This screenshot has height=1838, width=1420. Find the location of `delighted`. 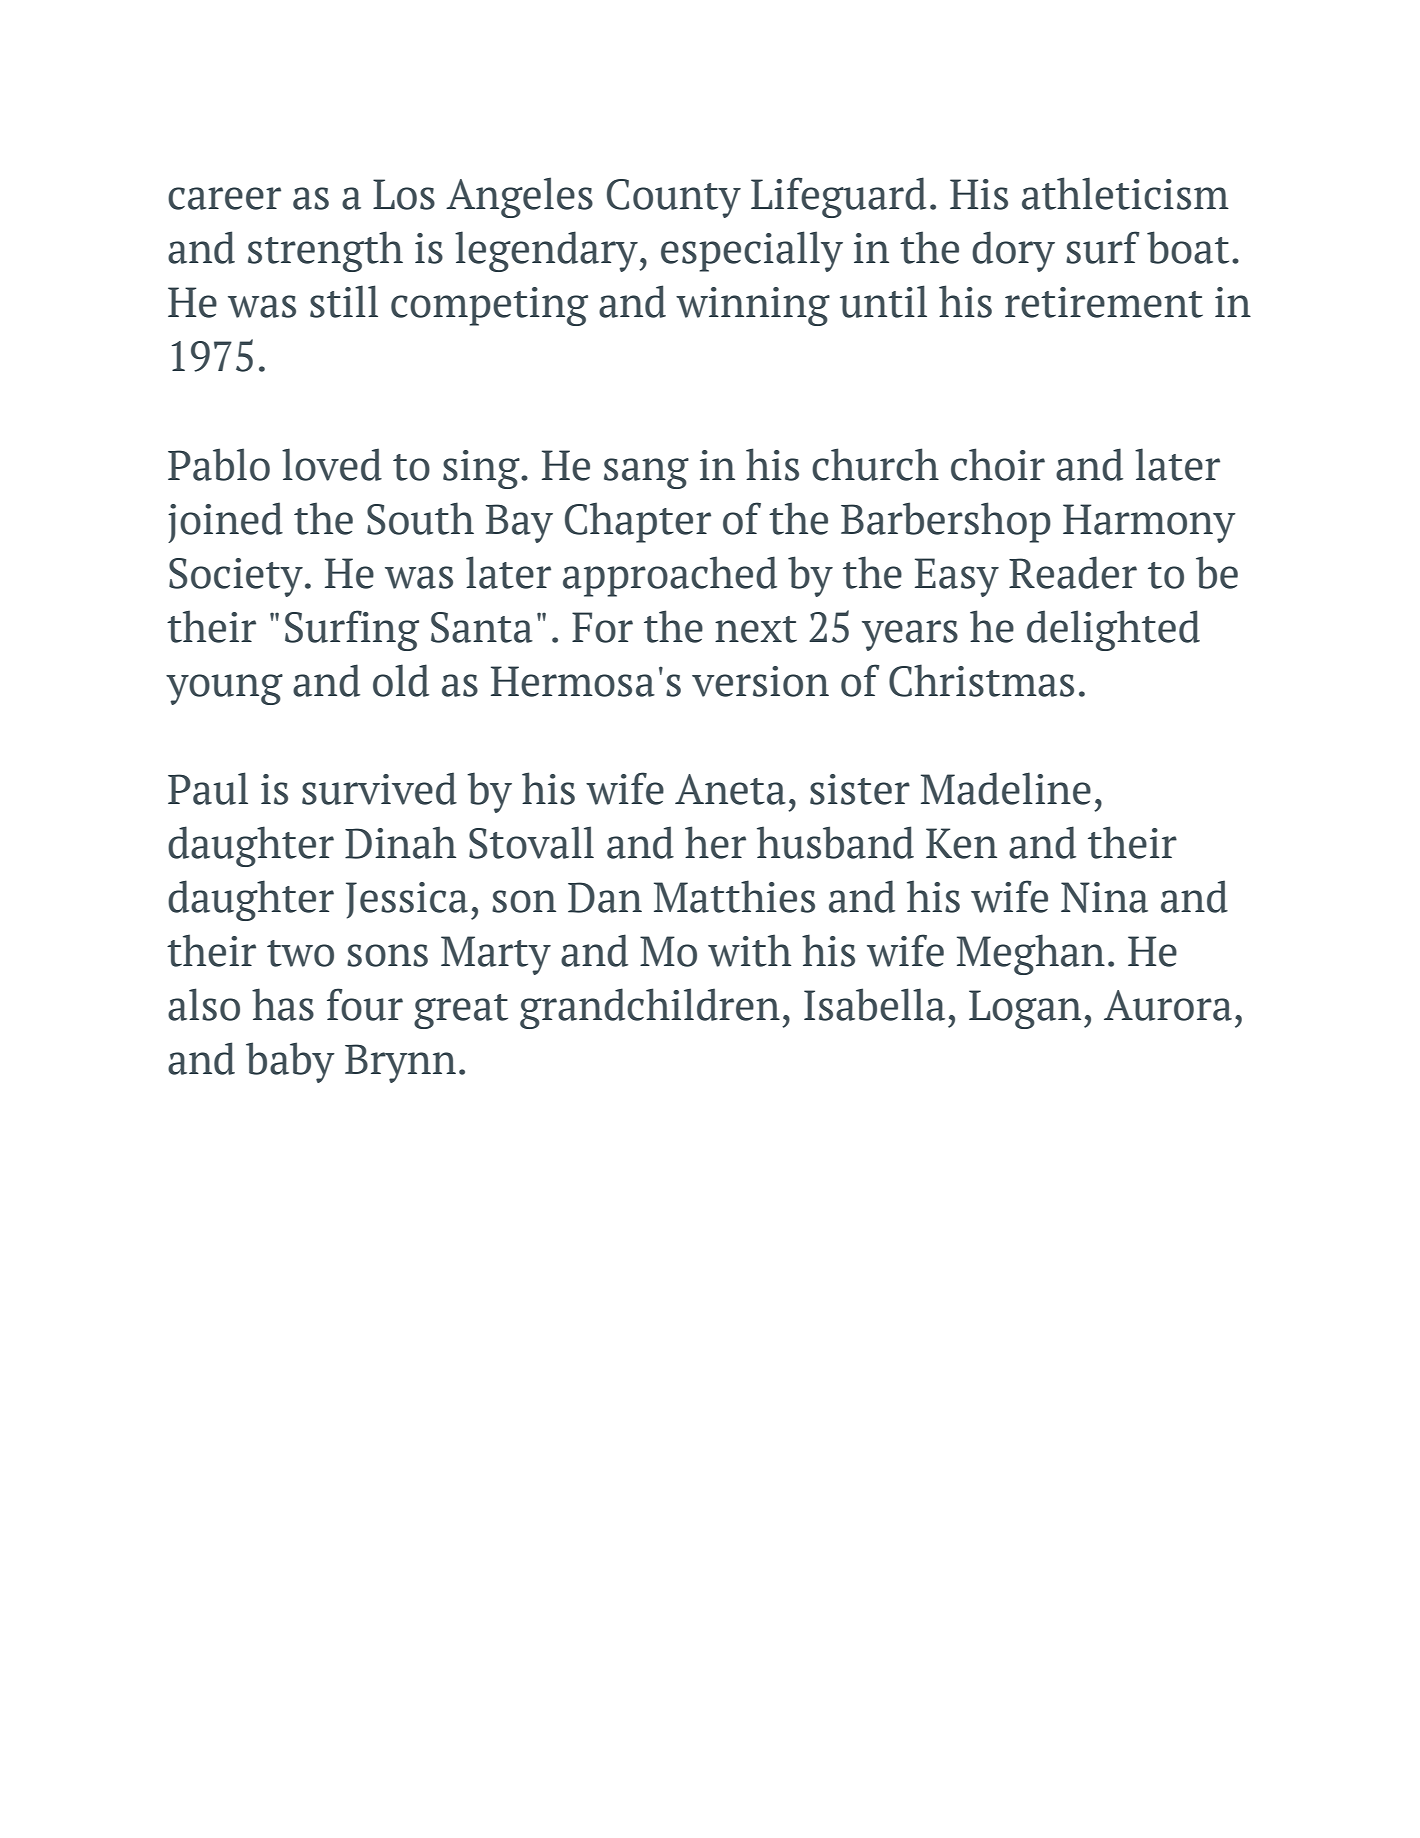

delighted is located at coordinates (1113, 630).
